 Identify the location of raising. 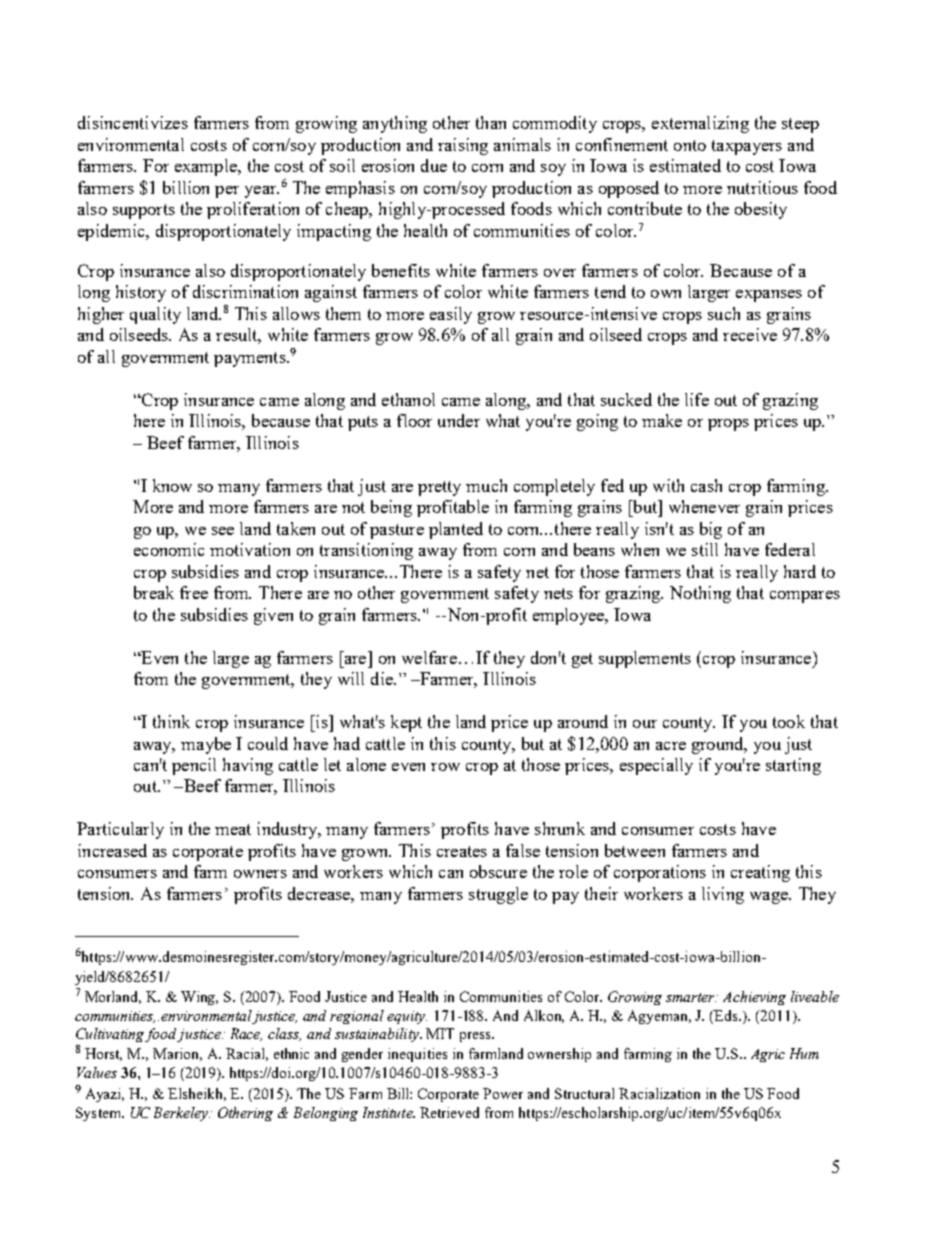
(463, 146).
